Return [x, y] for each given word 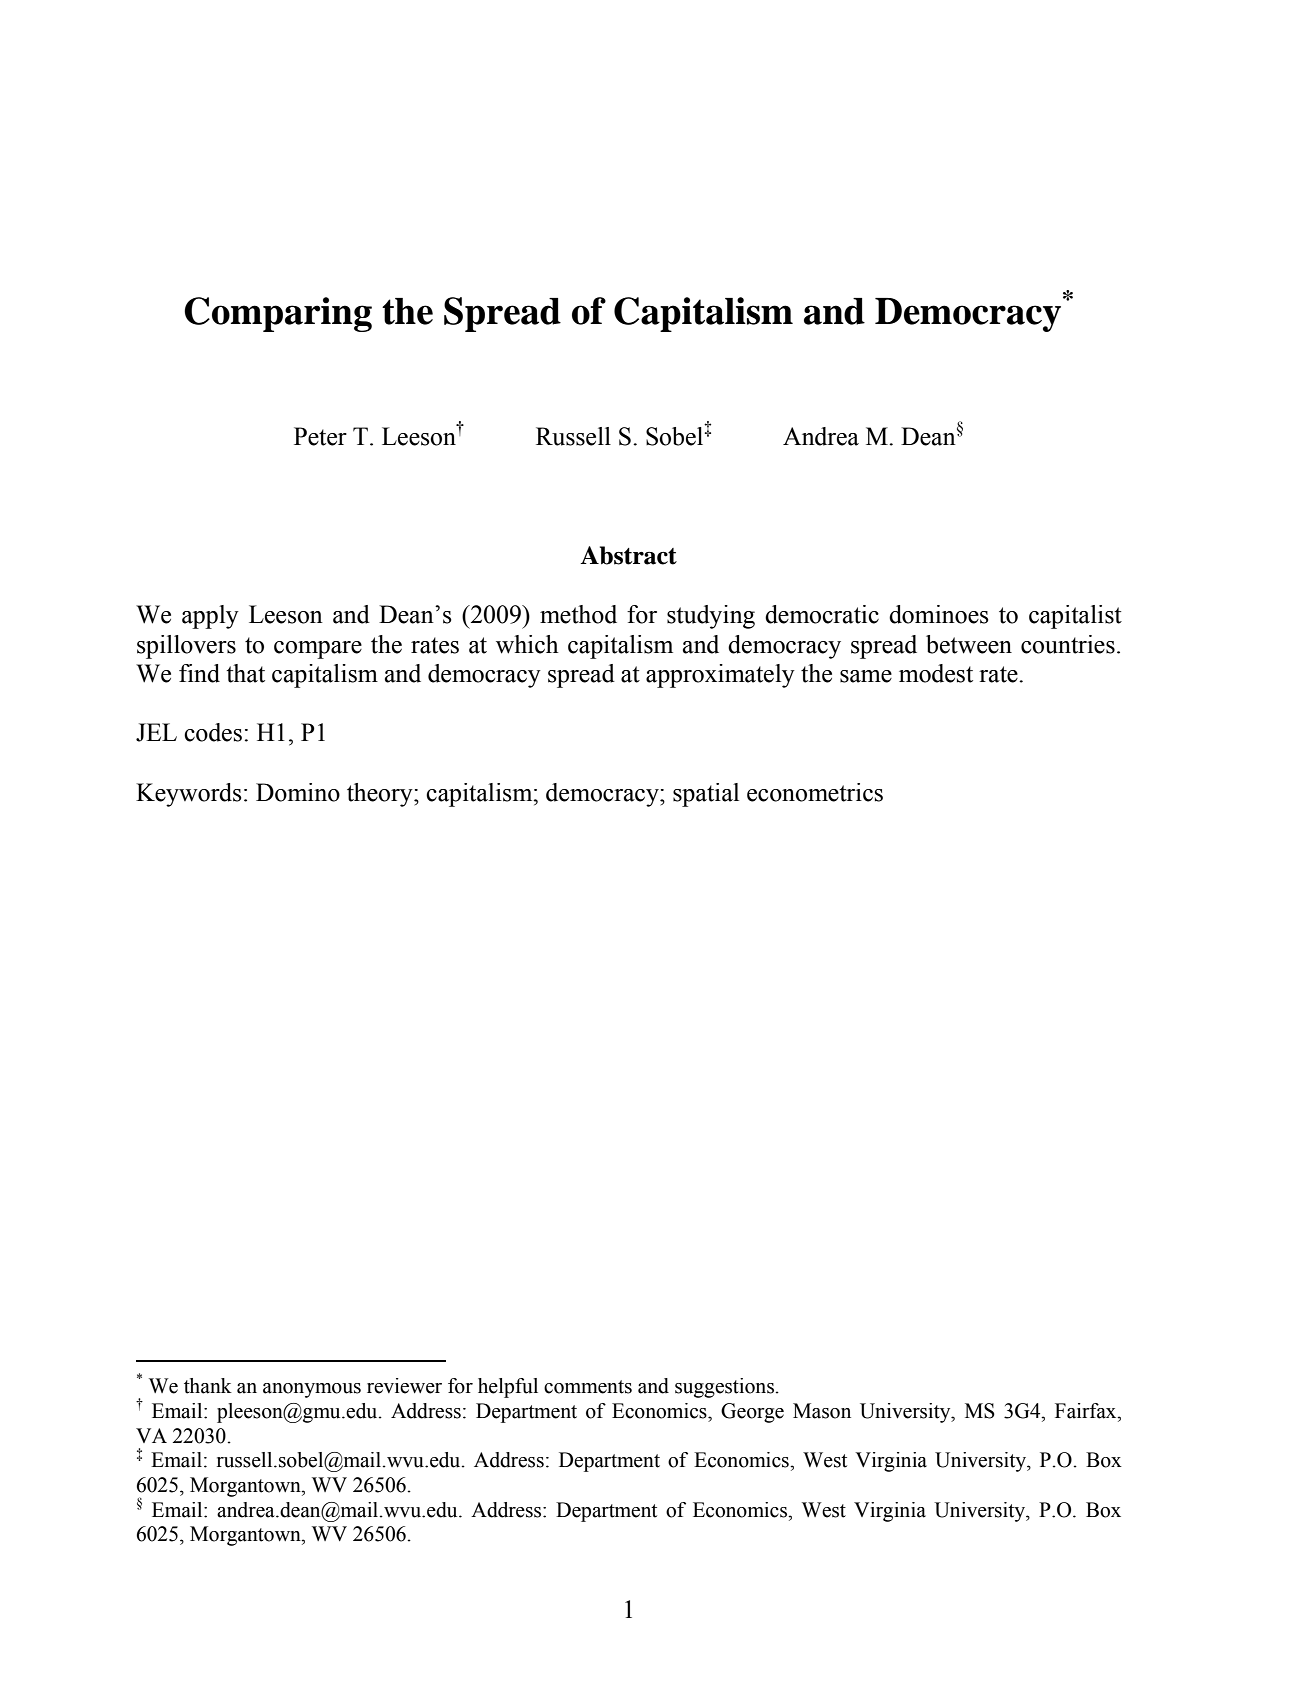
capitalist [1075, 617]
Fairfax [1087, 1411]
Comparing [278, 314]
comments [588, 1387]
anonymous [312, 1390]
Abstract [628, 555]
